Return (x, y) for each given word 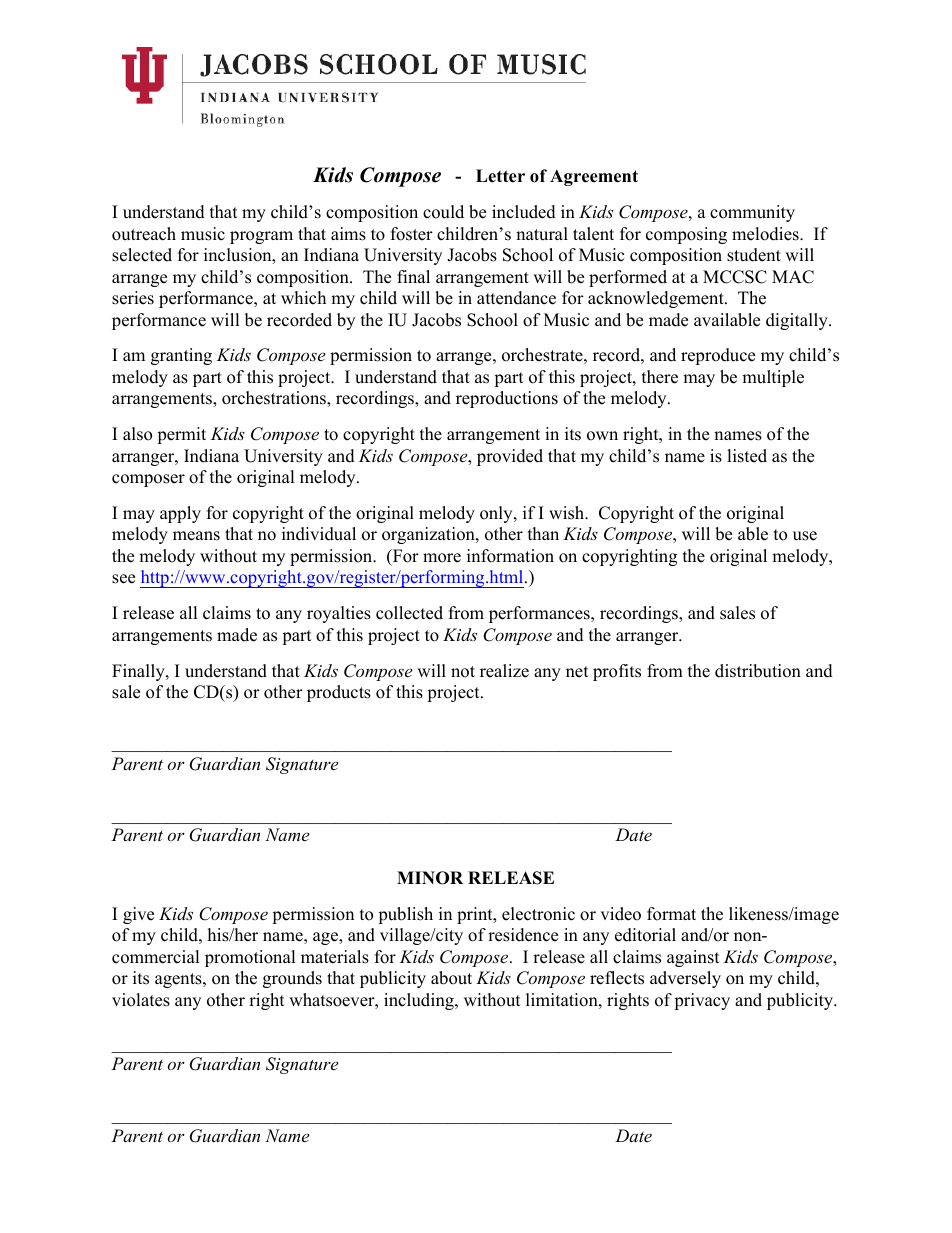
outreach (144, 234)
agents (179, 980)
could (443, 212)
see (123, 579)
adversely (685, 979)
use (805, 536)
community (752, 213)
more (442, 558)
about (451, 978)
